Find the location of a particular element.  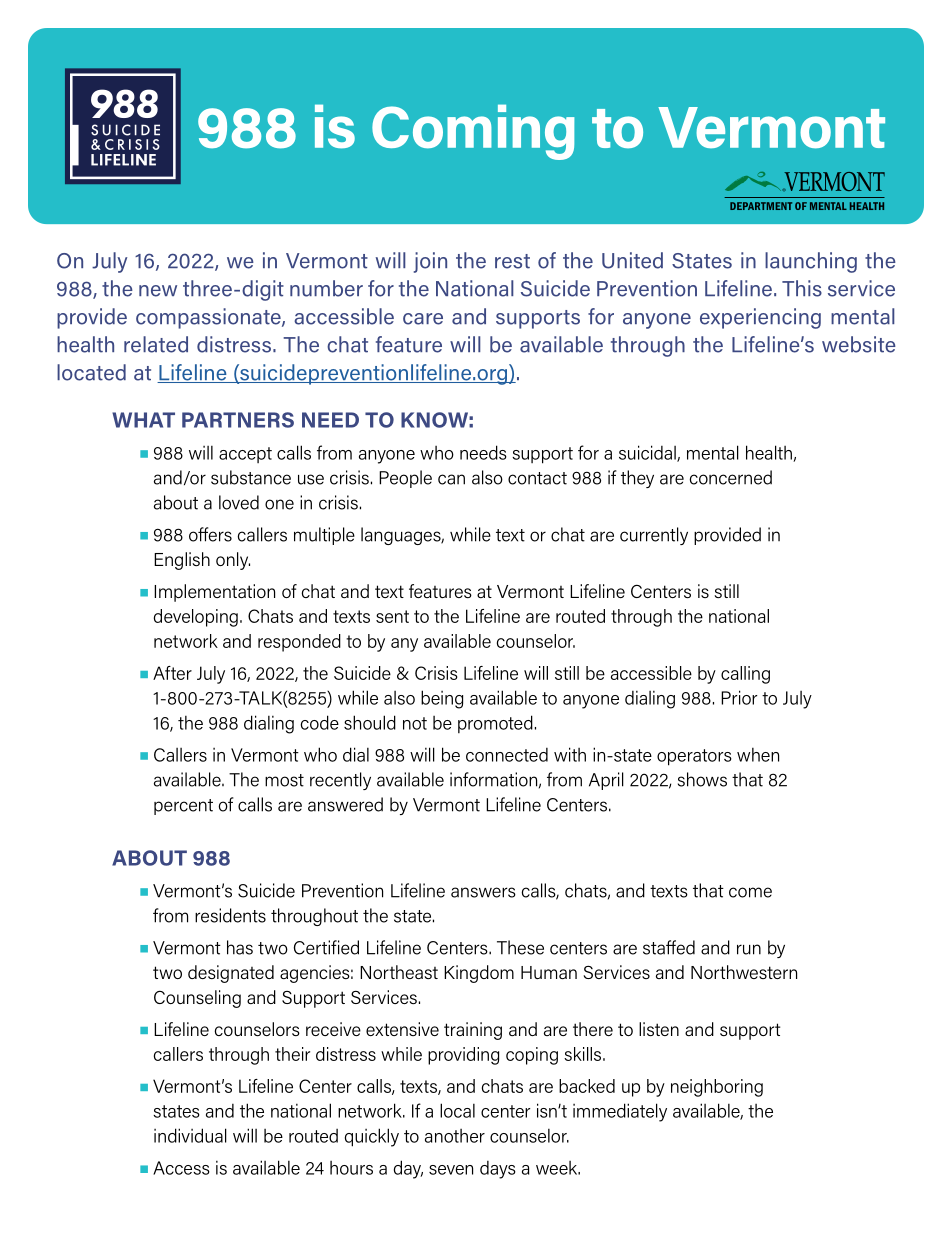

Coming is located at coordinates (473, 132).
